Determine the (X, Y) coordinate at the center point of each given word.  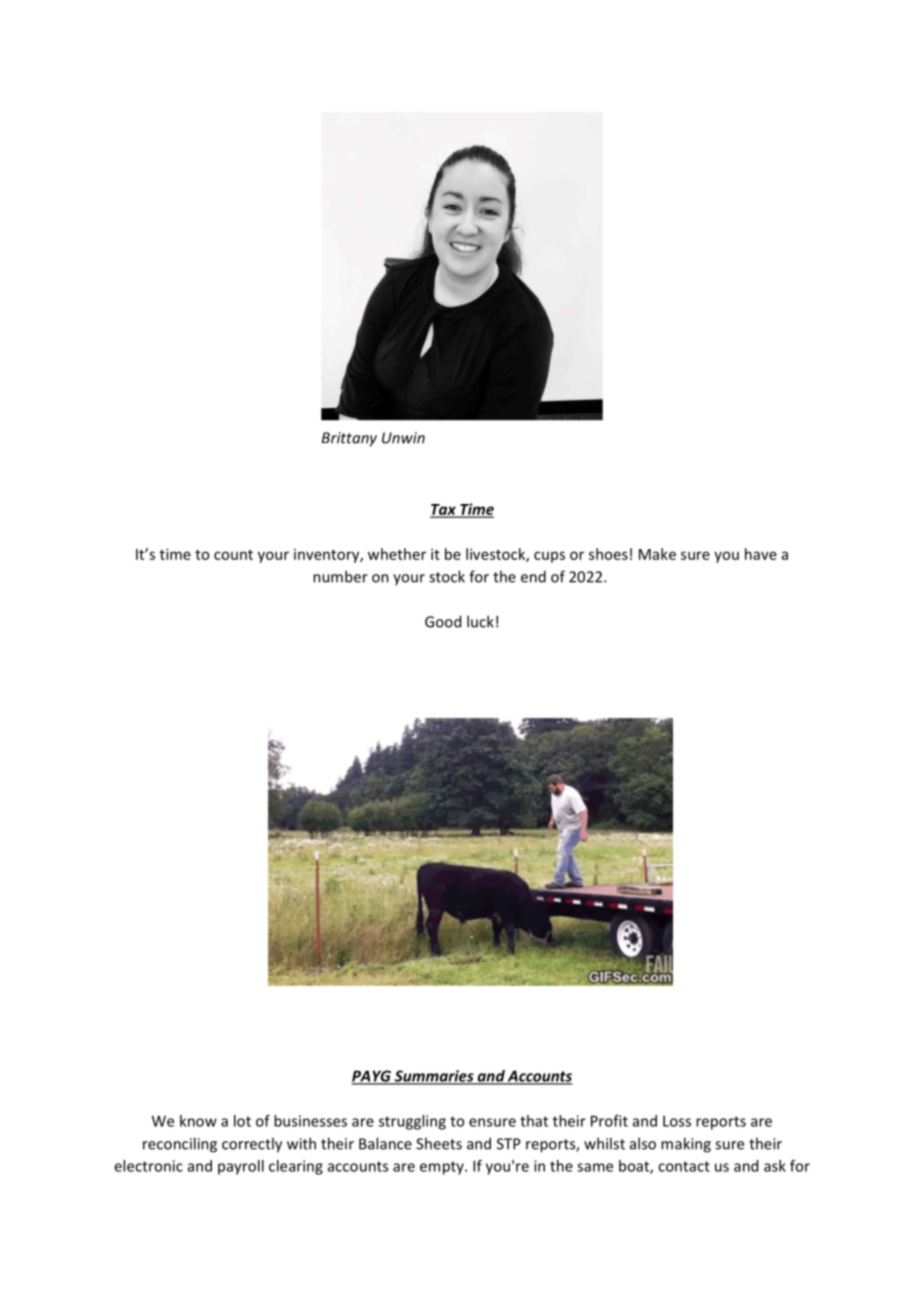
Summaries (434, 1077)
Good (443, 621)
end (533, 576)
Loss (677, 1121)
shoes (608, 554)
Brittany (349, 439)
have (761, 554)
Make (657, 554)
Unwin (403, 438)
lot (242, 1121)
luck (480, 621)
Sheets (439, 1143)
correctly (252, 1145)
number (340, 576)
